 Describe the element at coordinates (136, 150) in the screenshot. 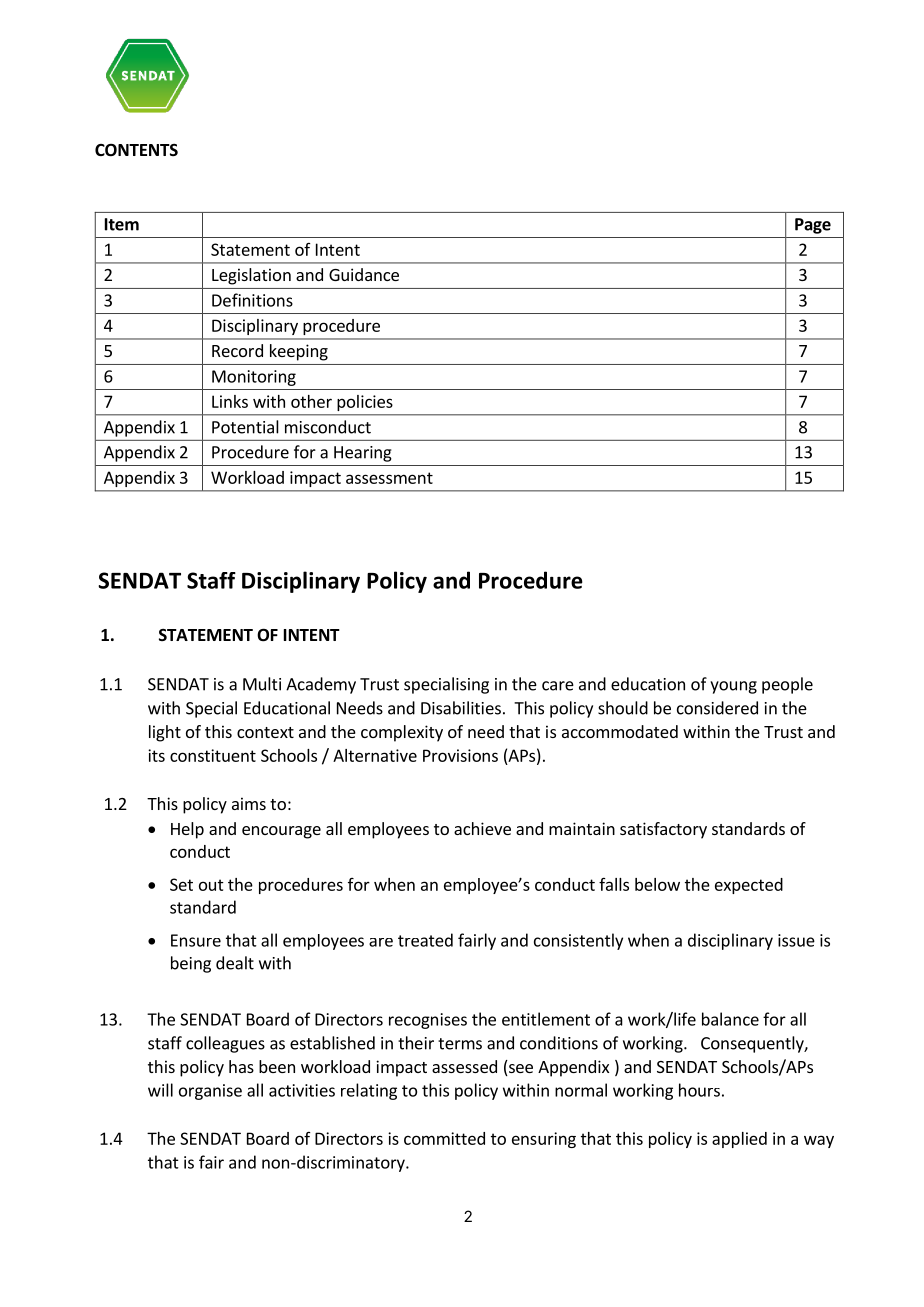

I see `CONTENTS` at that location.
